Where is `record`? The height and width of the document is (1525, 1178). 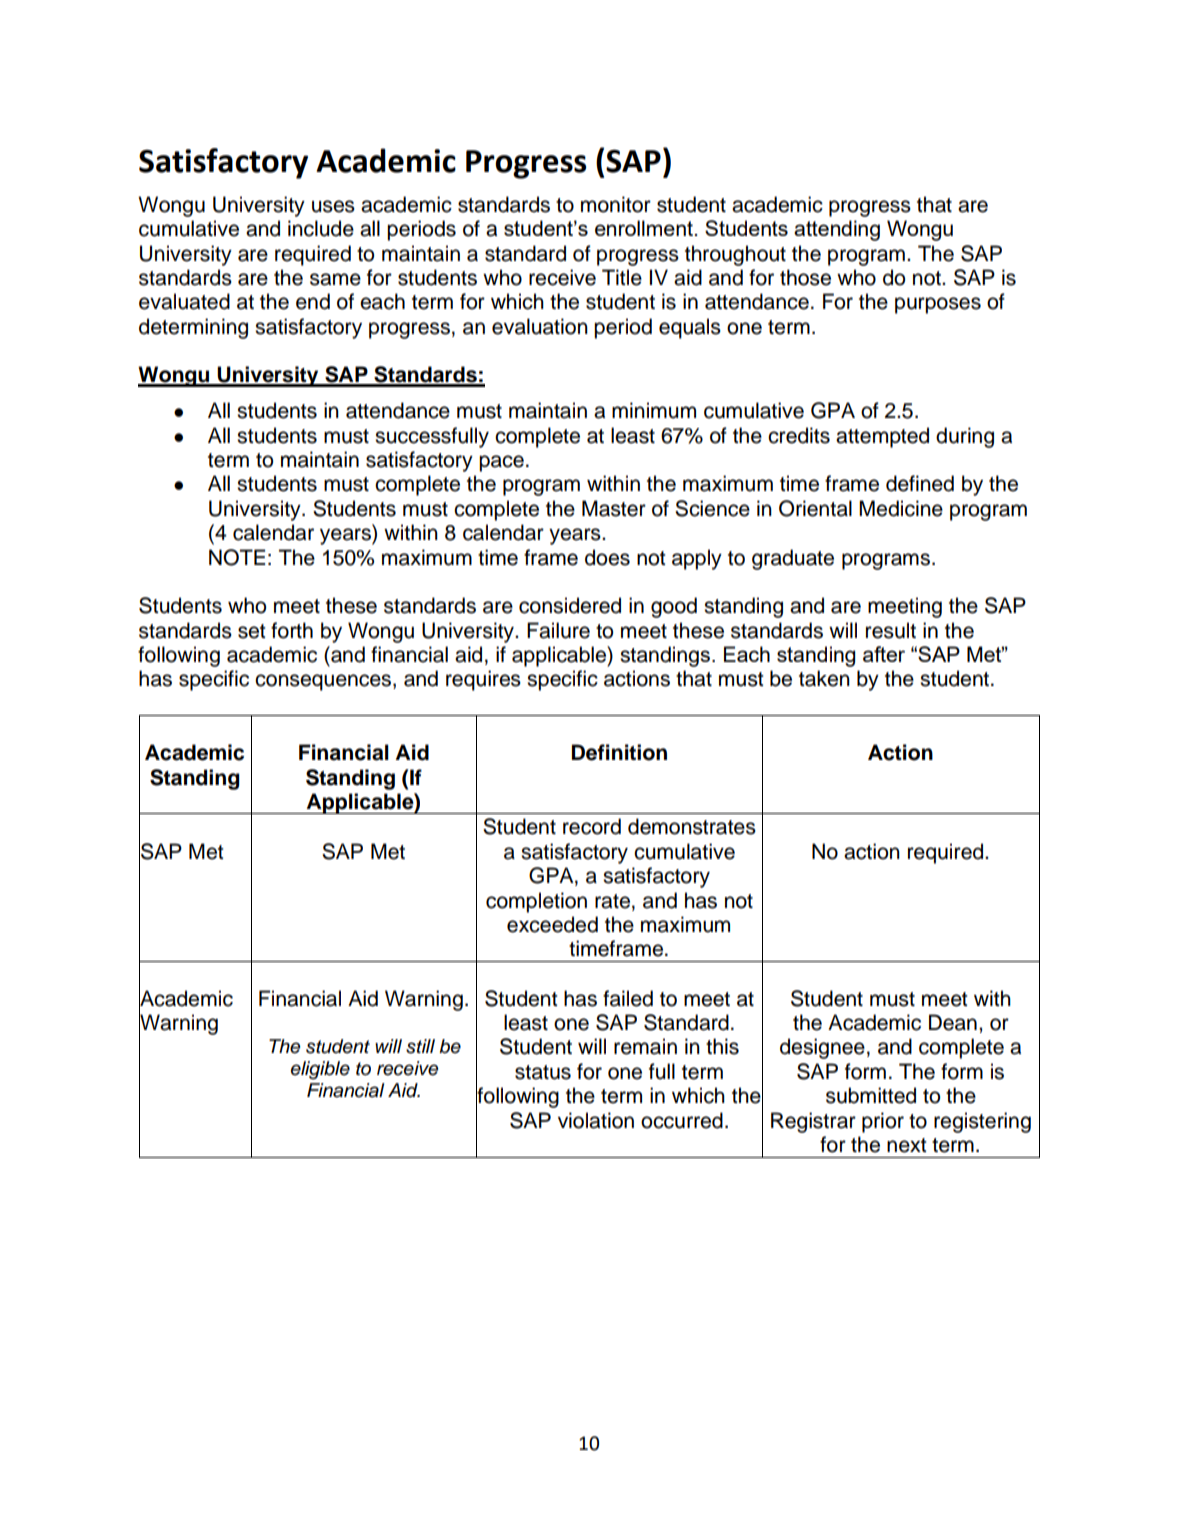
record is located at coordinates (592, 826).
